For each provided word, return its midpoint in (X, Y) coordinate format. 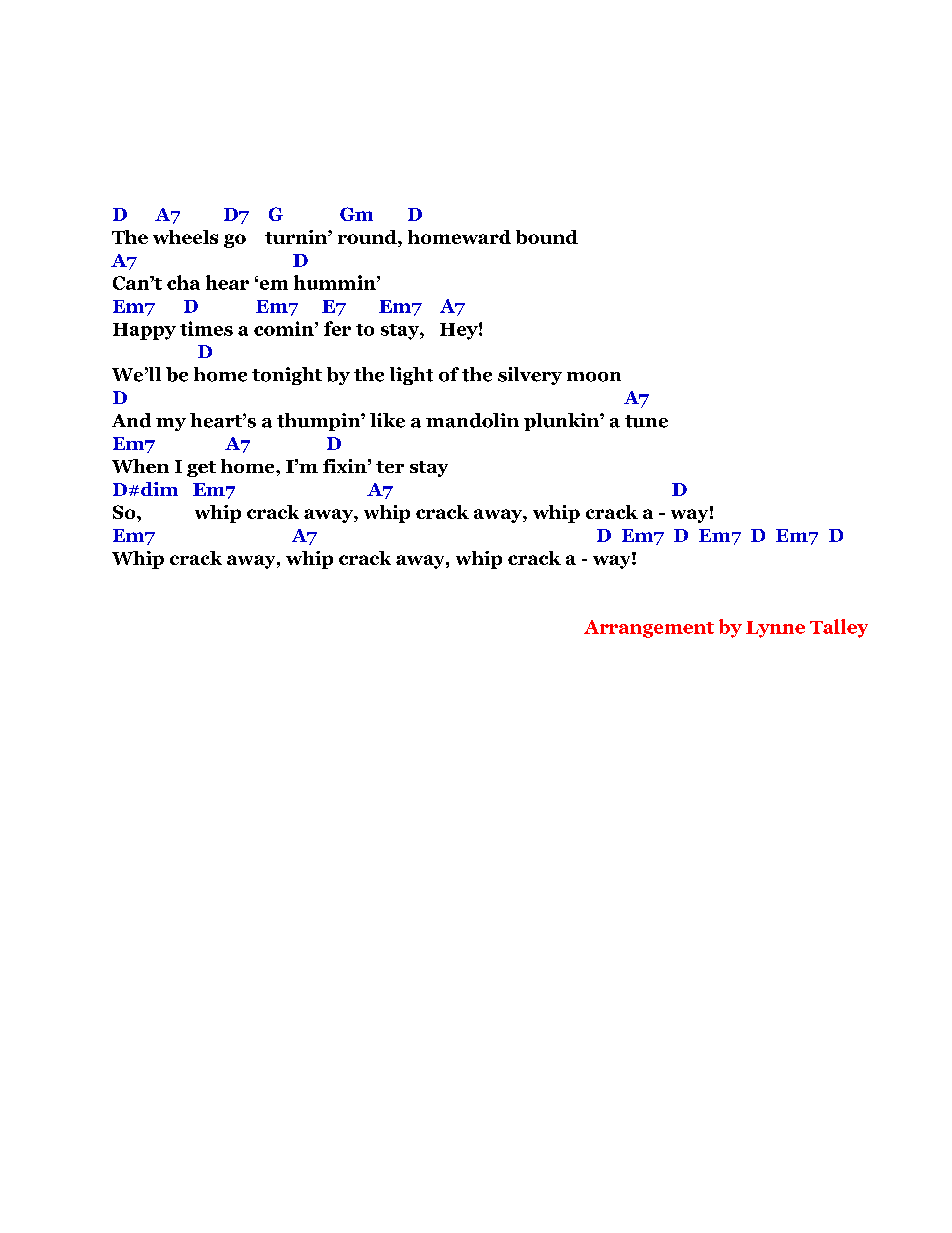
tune (646, 421)
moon (594, 377)
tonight (287, 376)
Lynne (775, 629)
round (368, 238)
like (387, 420)
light (411, 376)
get (201, 469)
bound (547, 237)
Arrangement (649, 629)
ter (390, 467)
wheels (185, 237)
